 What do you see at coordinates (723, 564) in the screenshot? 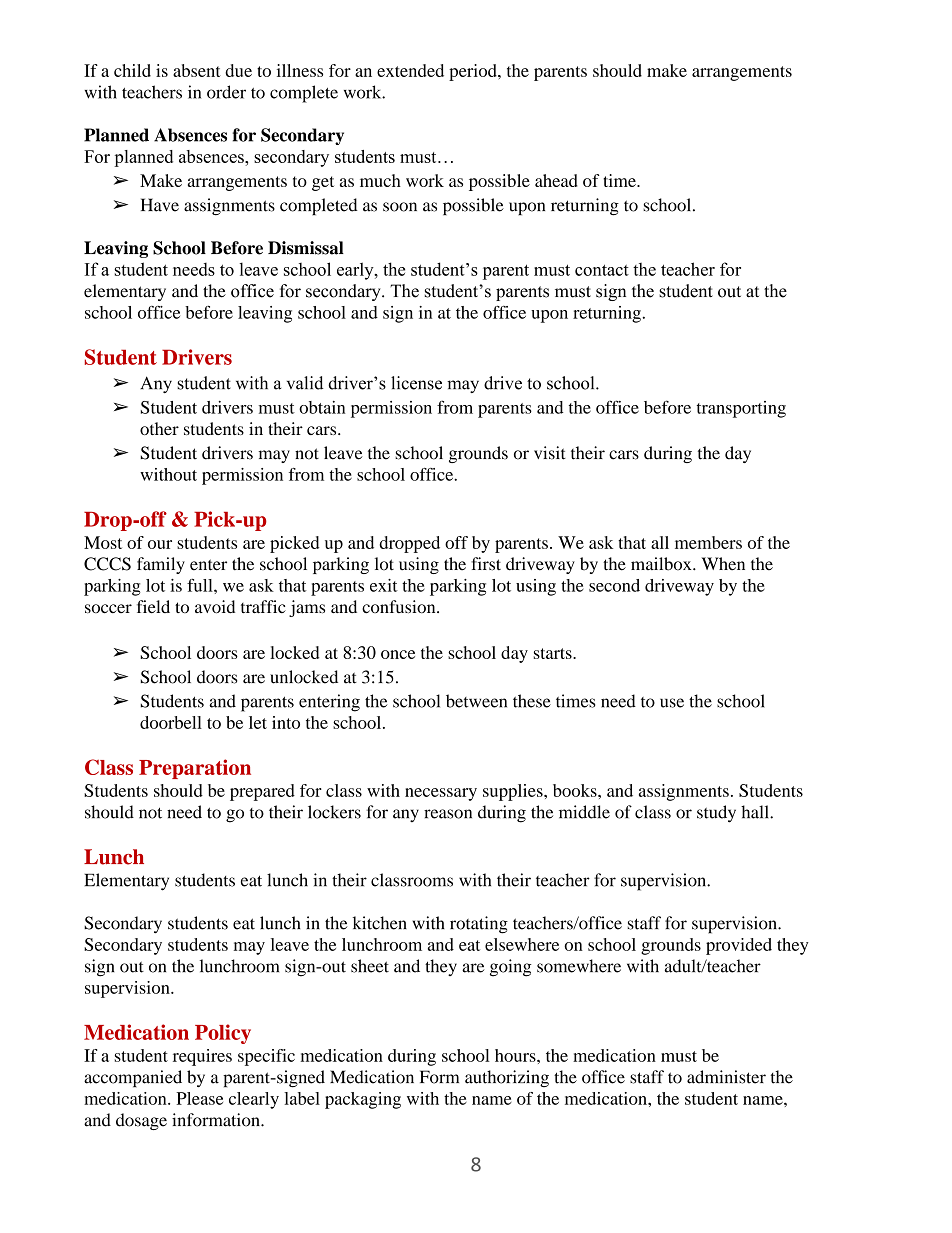
I see `When` at bounding box center [723, 564].
